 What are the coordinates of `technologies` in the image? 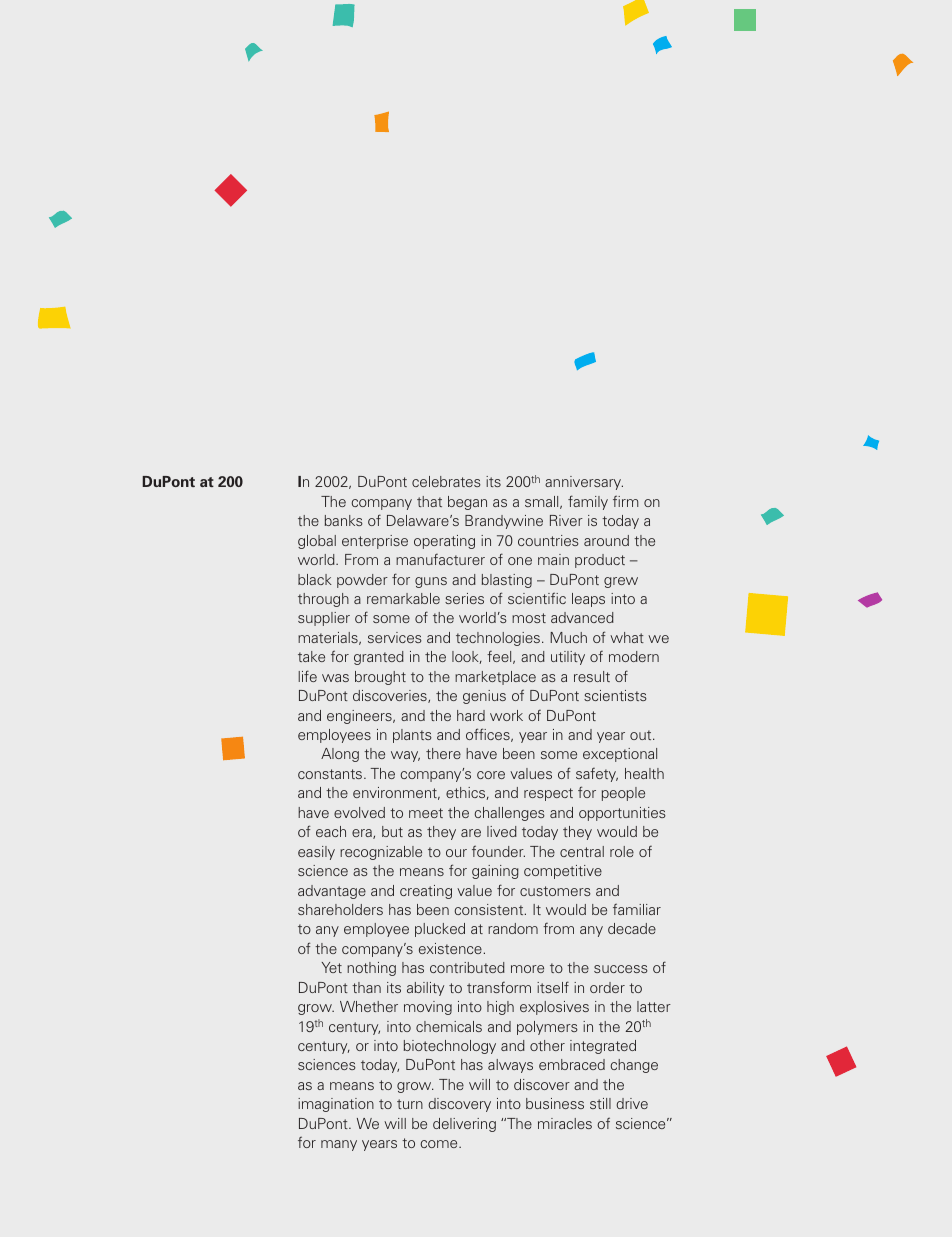 It's located at (499, 639).
